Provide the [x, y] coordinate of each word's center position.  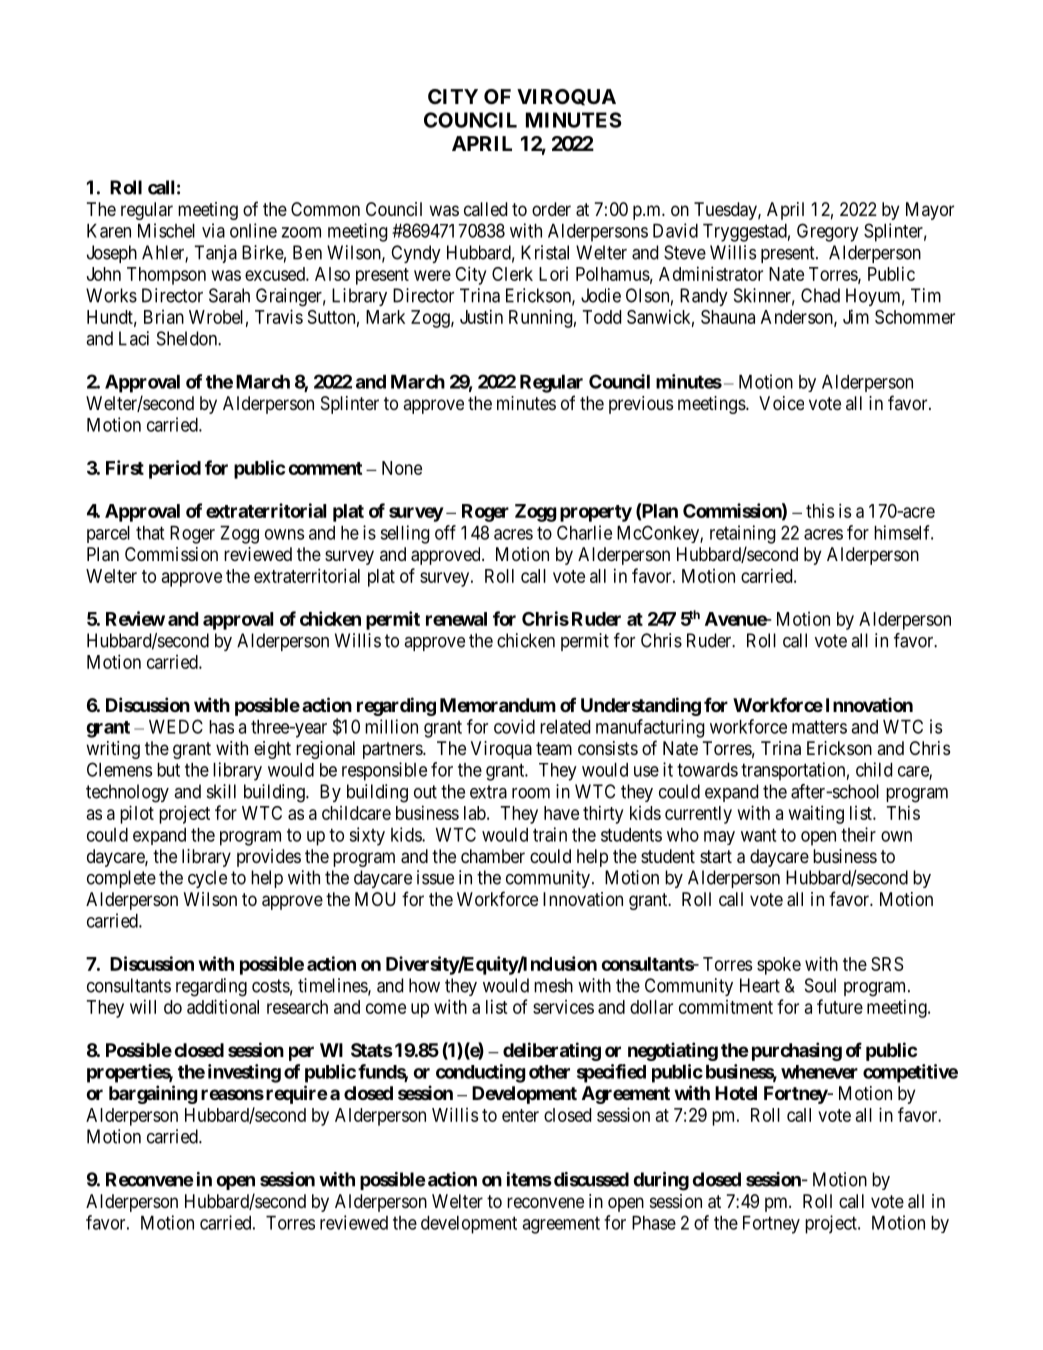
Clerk [512, 274]
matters [819, 727]
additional [223, 1006]
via [213, 230]
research [297, 1007]
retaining [743, 534]
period [175, 469]
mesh [553, 985]
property [596, 513]
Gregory [828, 232]
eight [272, 750]
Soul [820, 985]
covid [514, 726]
